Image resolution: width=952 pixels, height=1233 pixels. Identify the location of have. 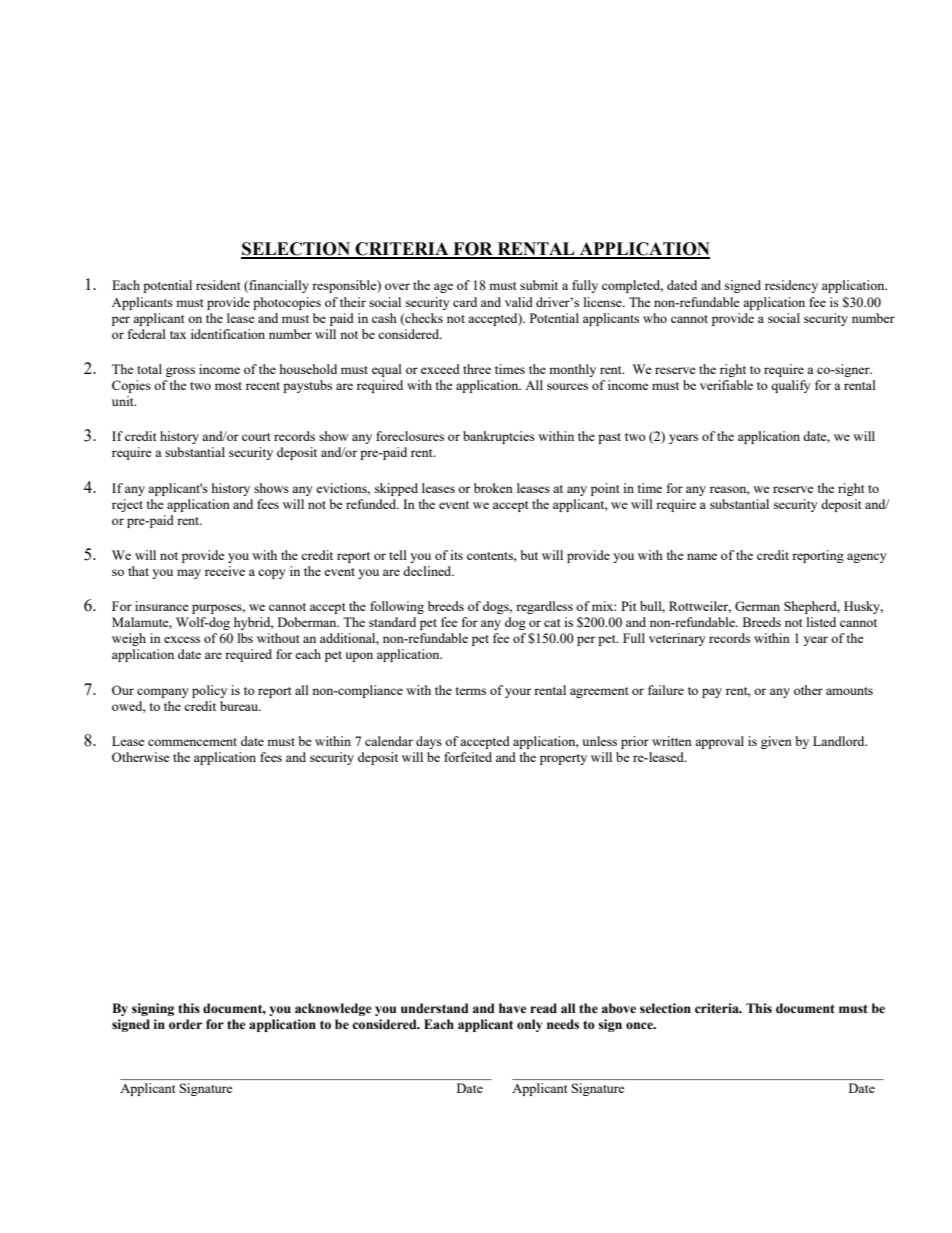
(513, 1008).
